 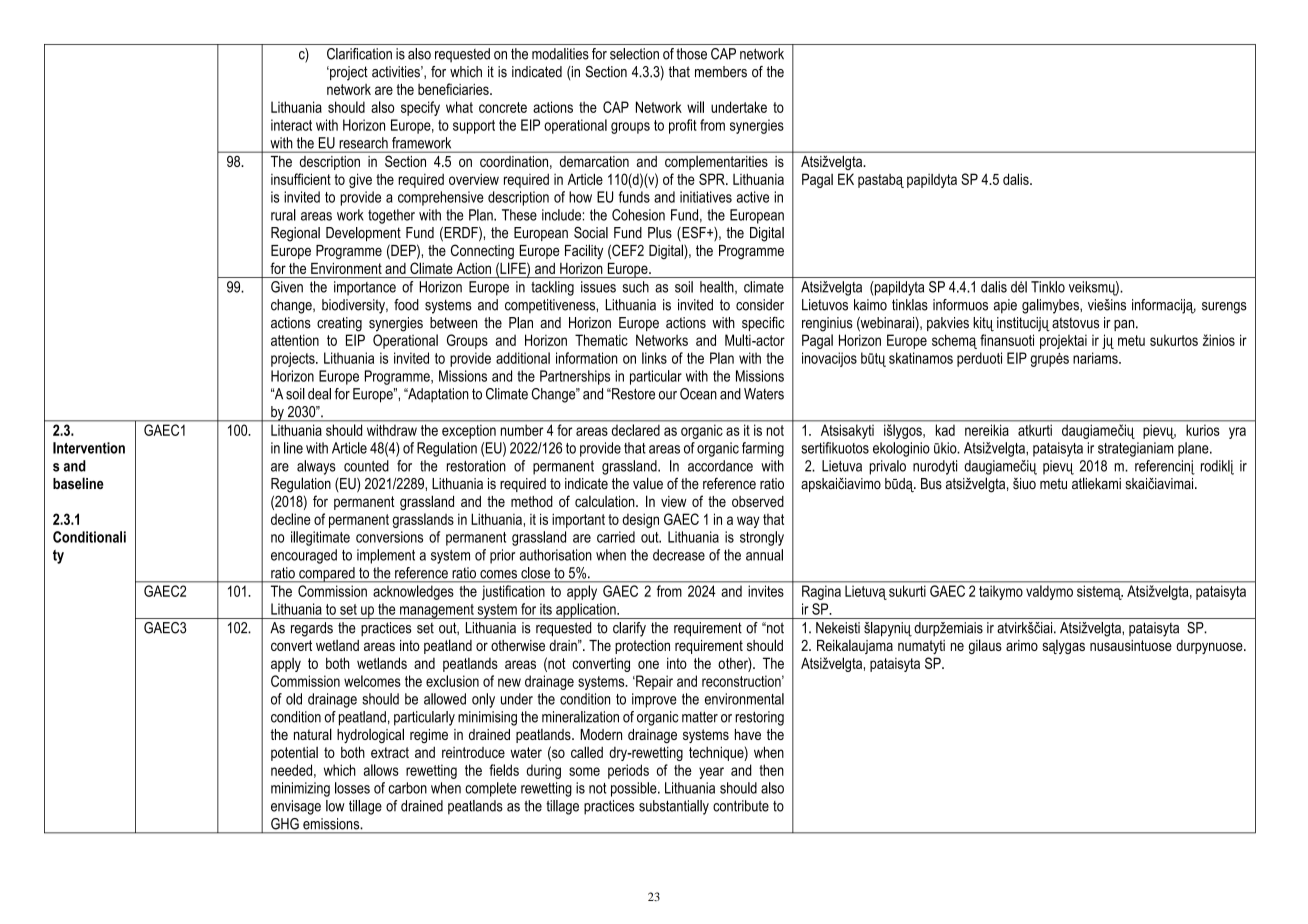 What do you see at coordinates (296, 807) in the screenshot?
I see `envisage` at bounding box center [296, 807].
